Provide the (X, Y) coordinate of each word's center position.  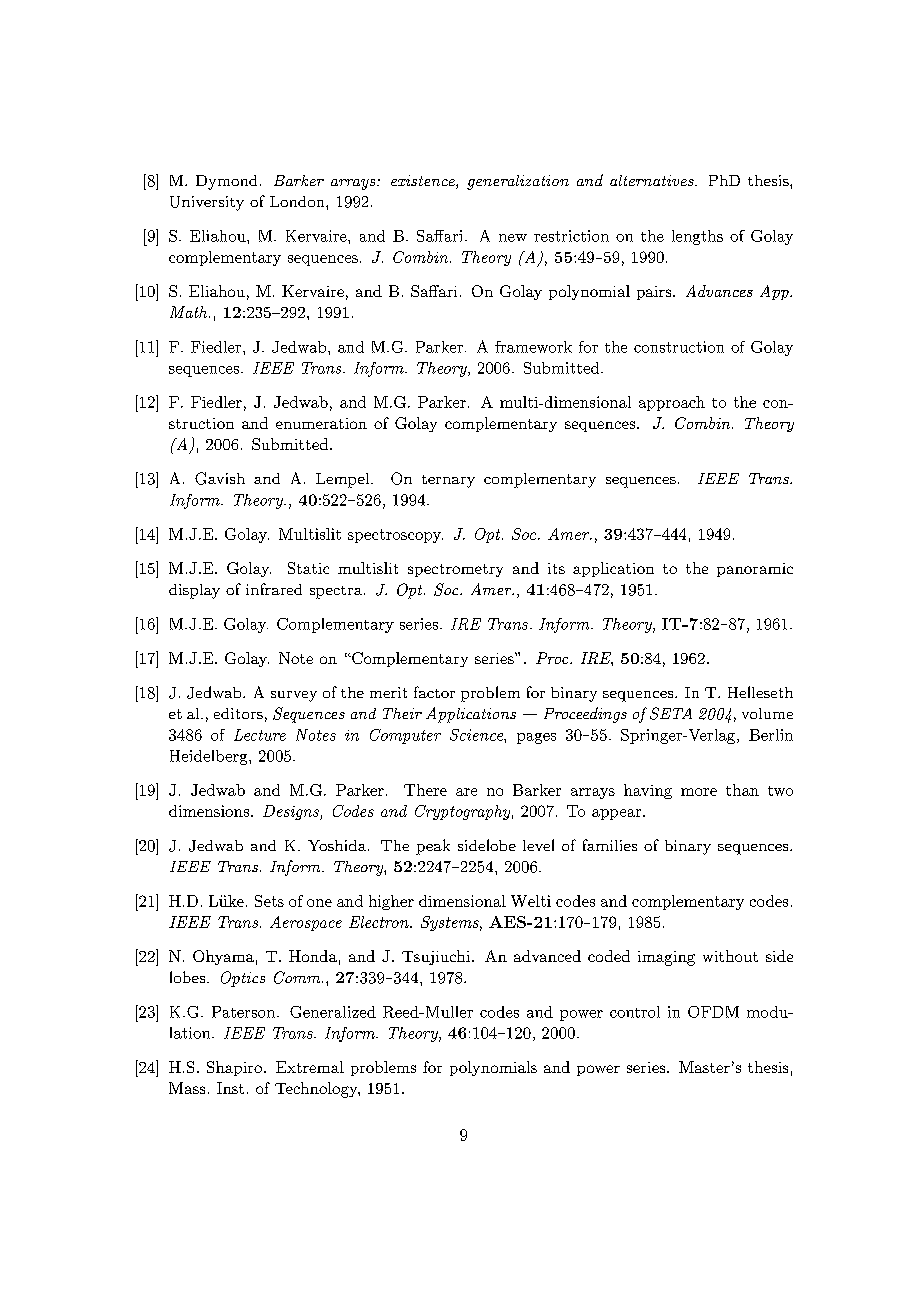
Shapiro (234, 1068)
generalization (518, 182)
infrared (274, 589)
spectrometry (455, 570)
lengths (697, 237)
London (298, 201)
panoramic (755, 570)
